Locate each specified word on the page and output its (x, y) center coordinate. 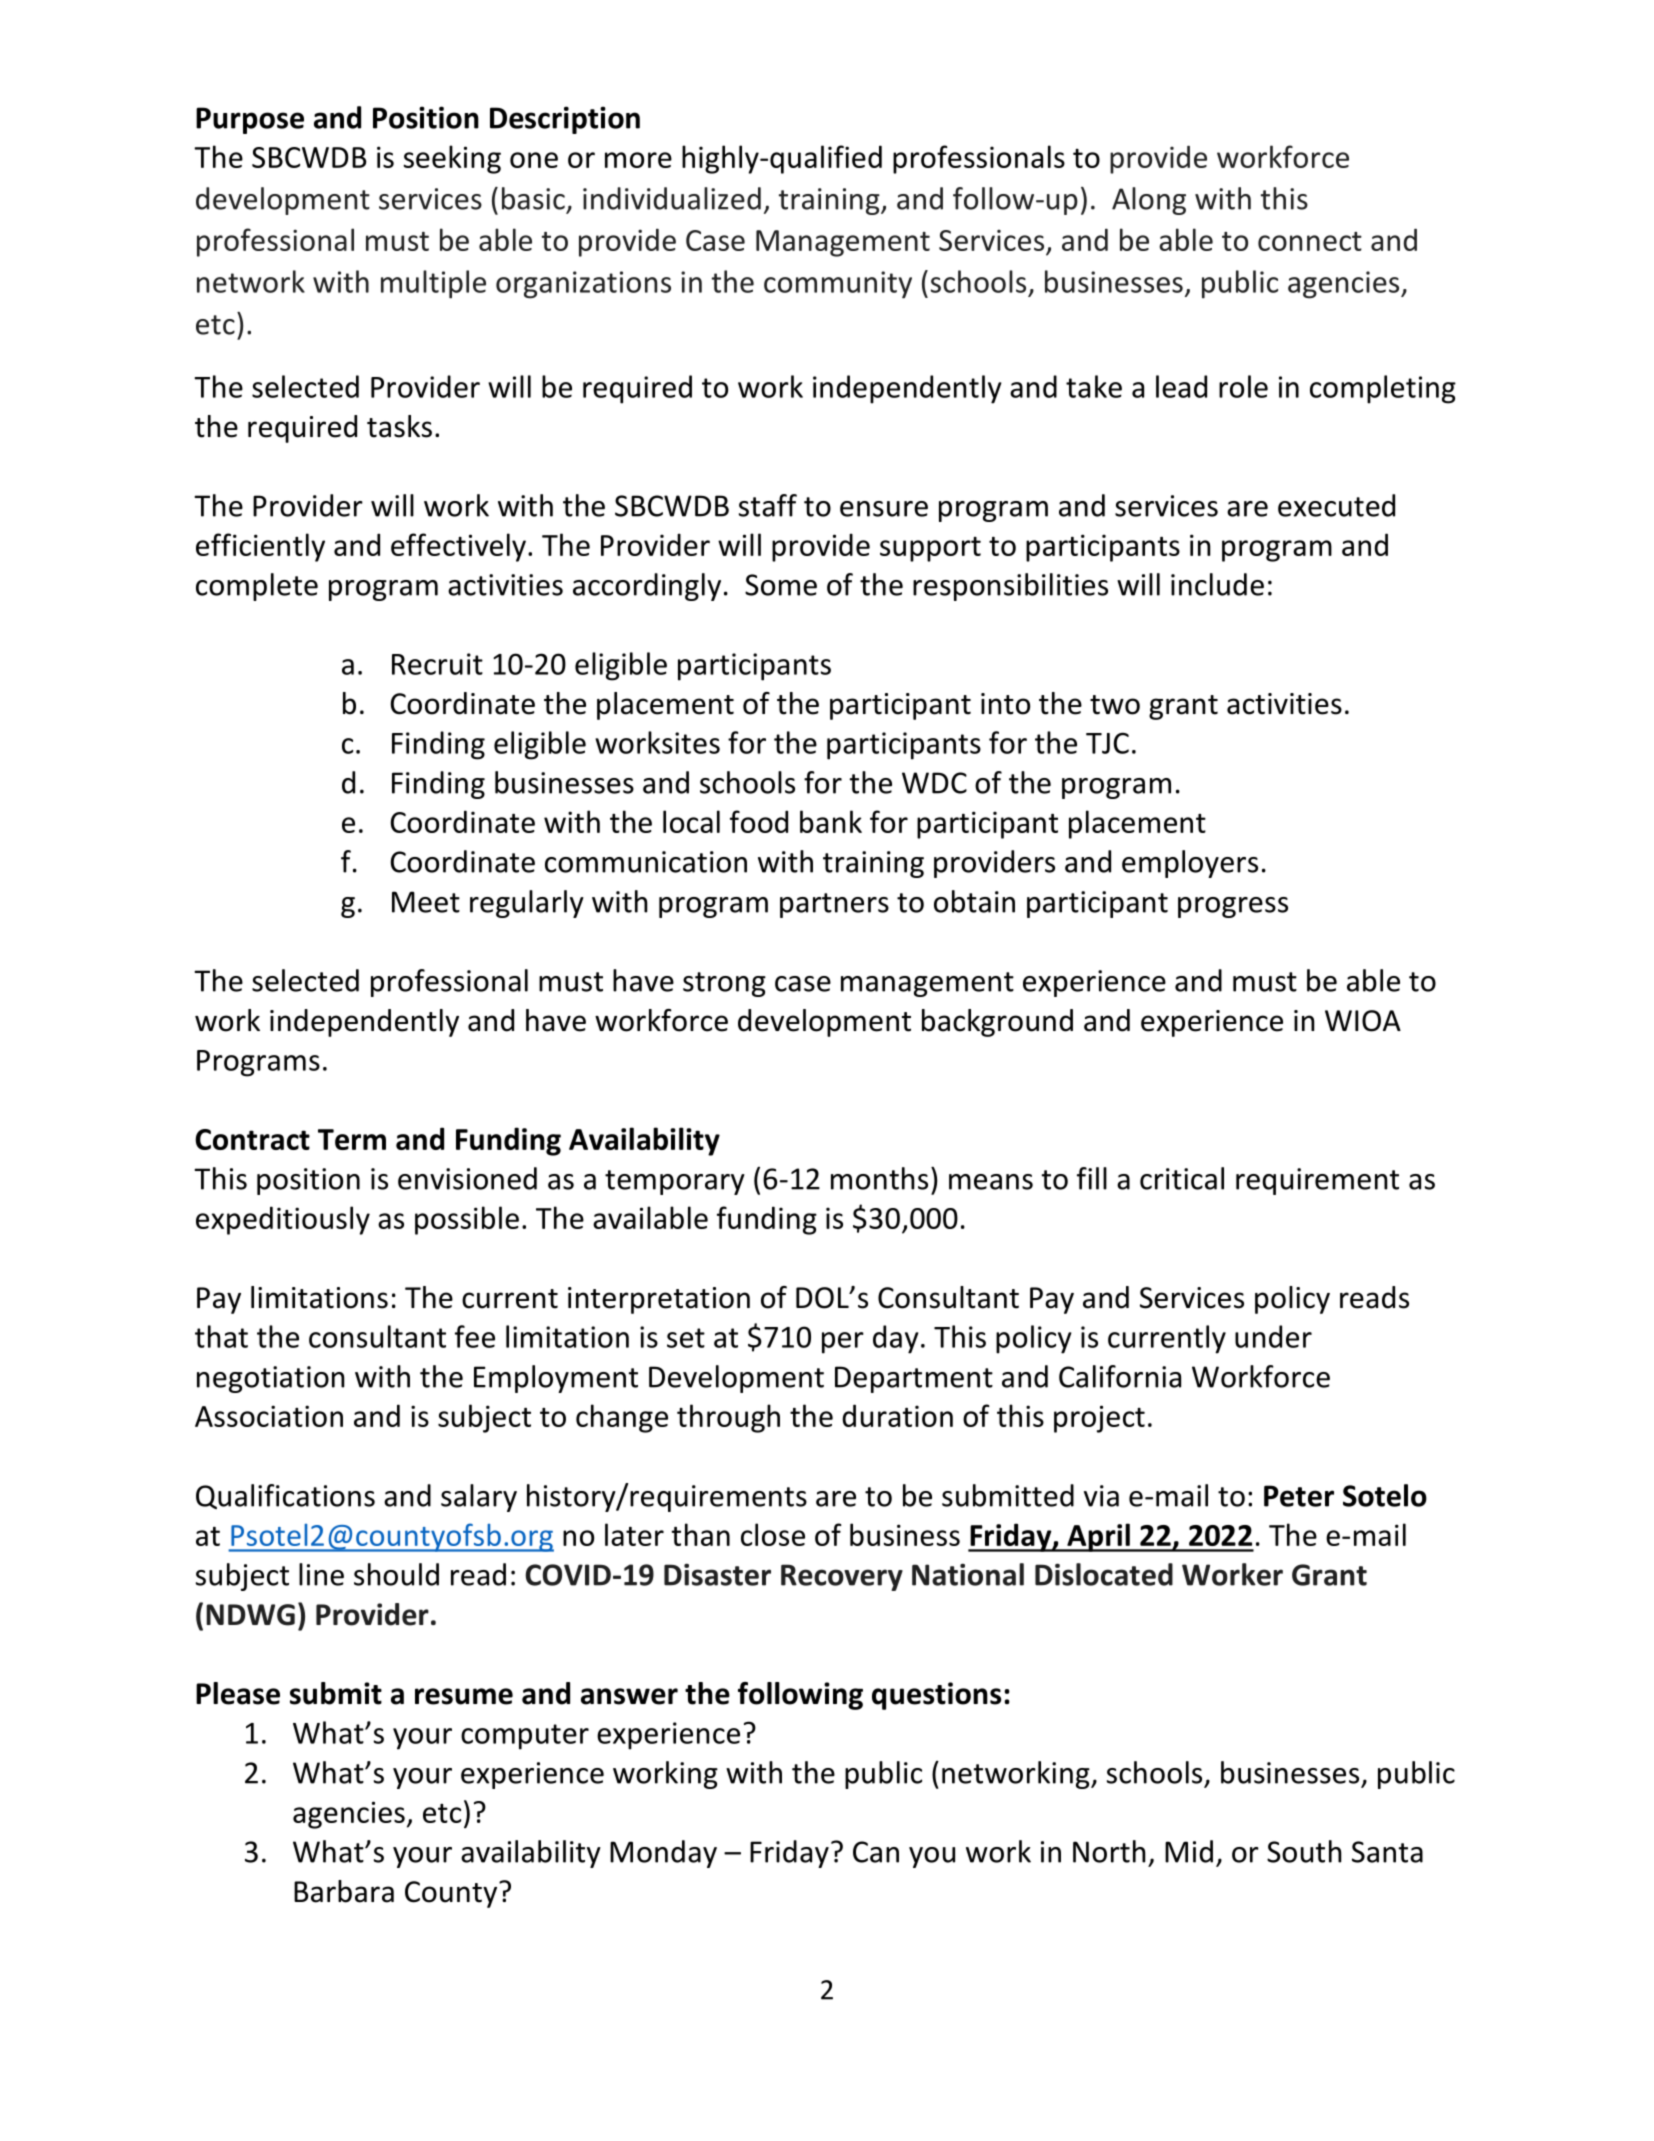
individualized (672, 198)
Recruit (437, 664)
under (1273, 1336)
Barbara (344, 1891)
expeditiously (283, 1220)
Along (1149, 201)
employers (1190, 864)
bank (831, 821)
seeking (452, 159)
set (686, 1338)
